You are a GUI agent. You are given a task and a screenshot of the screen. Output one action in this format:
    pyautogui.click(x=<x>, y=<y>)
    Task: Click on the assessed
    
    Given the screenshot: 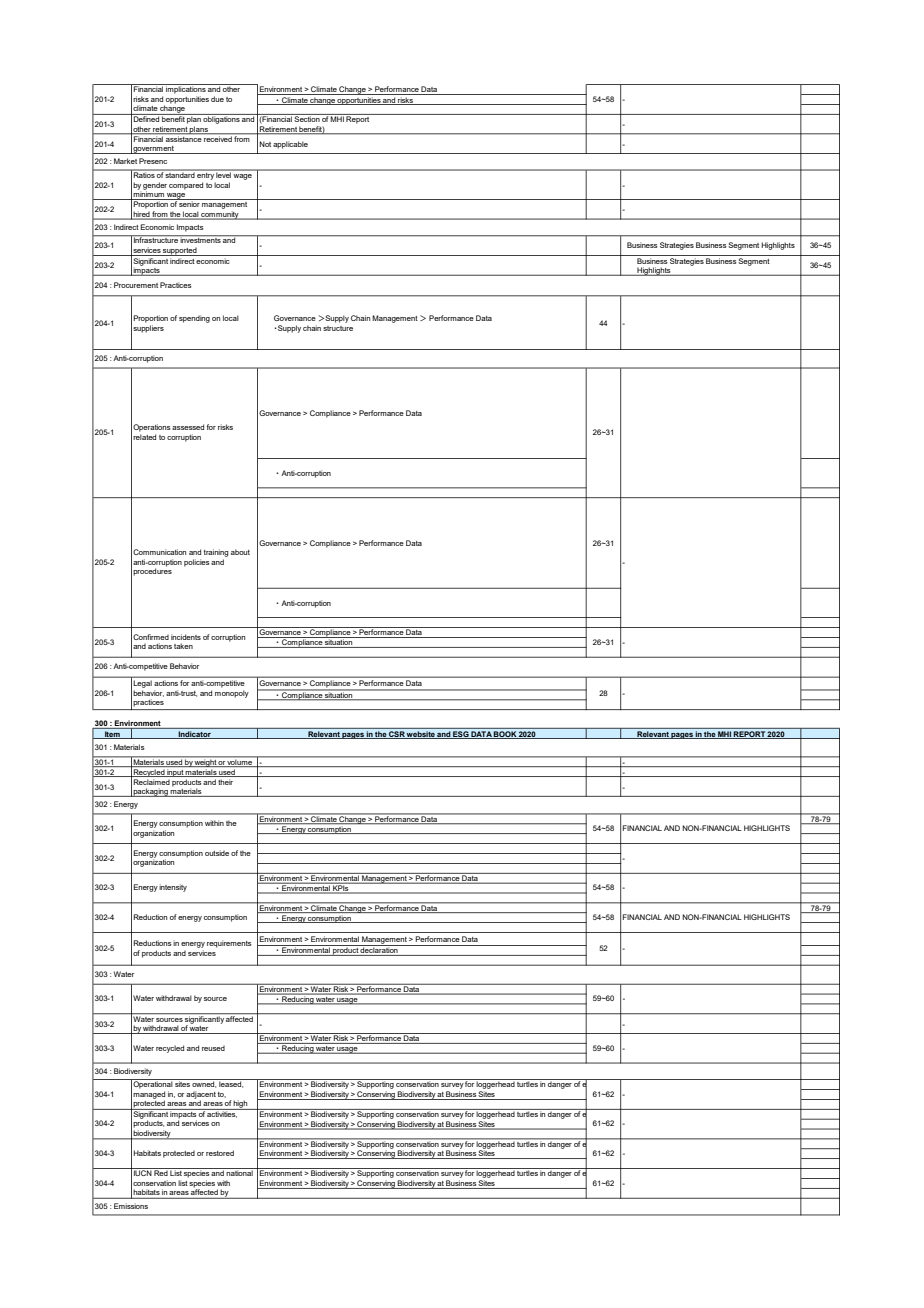 What is the action you would take?
    pyautogui.click(x=188, y=427)
